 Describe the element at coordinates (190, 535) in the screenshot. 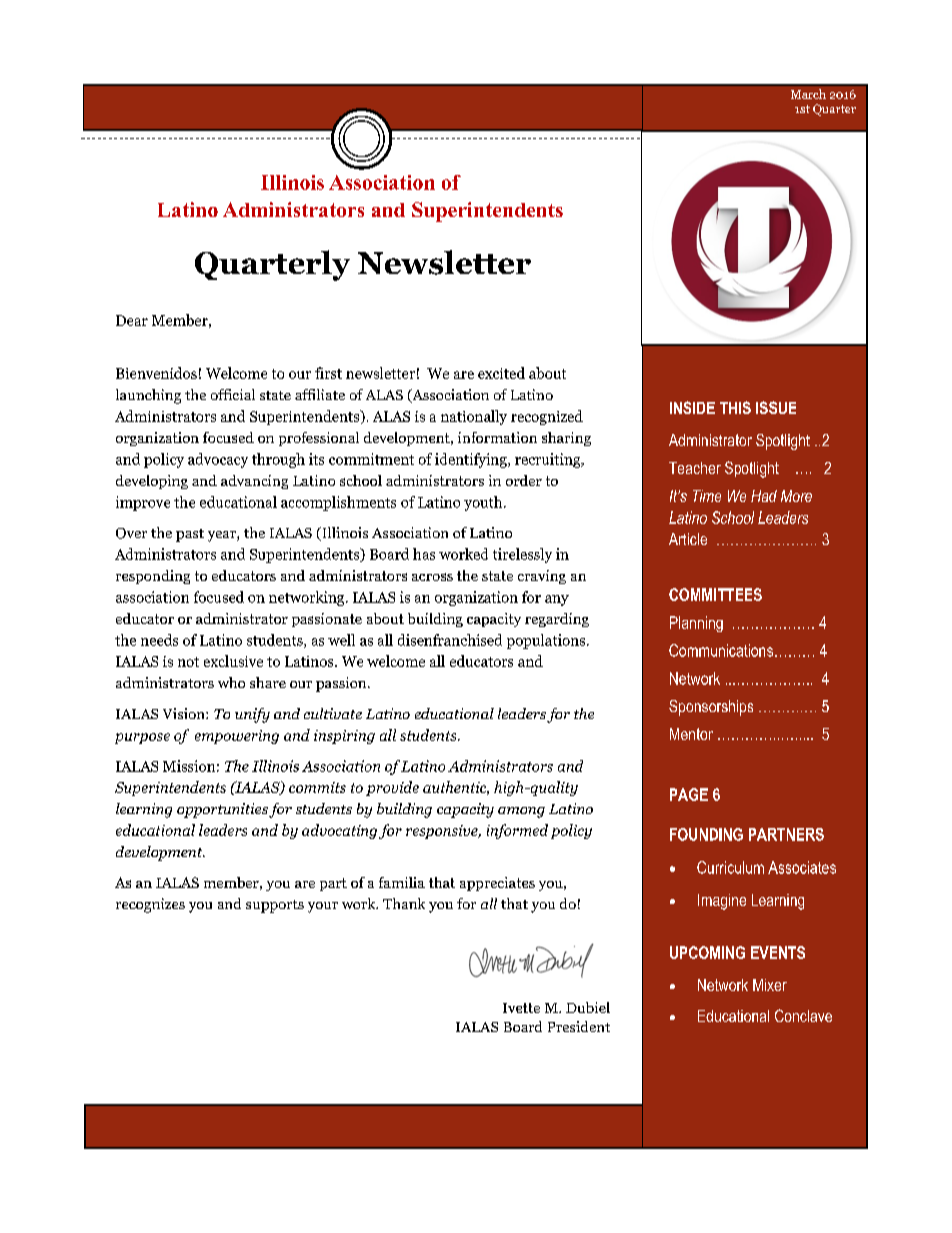

I see `past` at that location.
